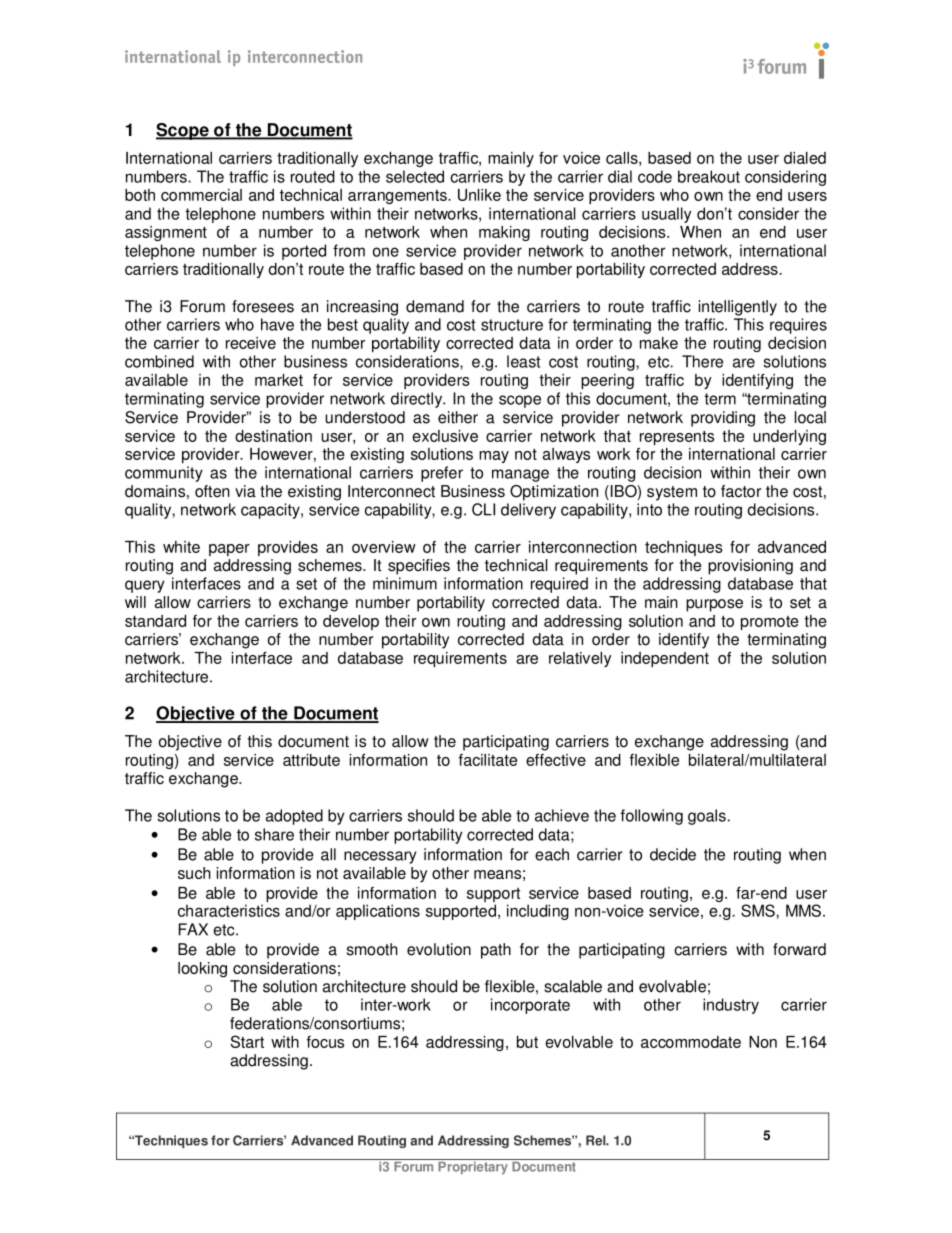  What do you see at coordinates (201, 195) in the page?
I see `commercial` at bounding box center [201, 195].
